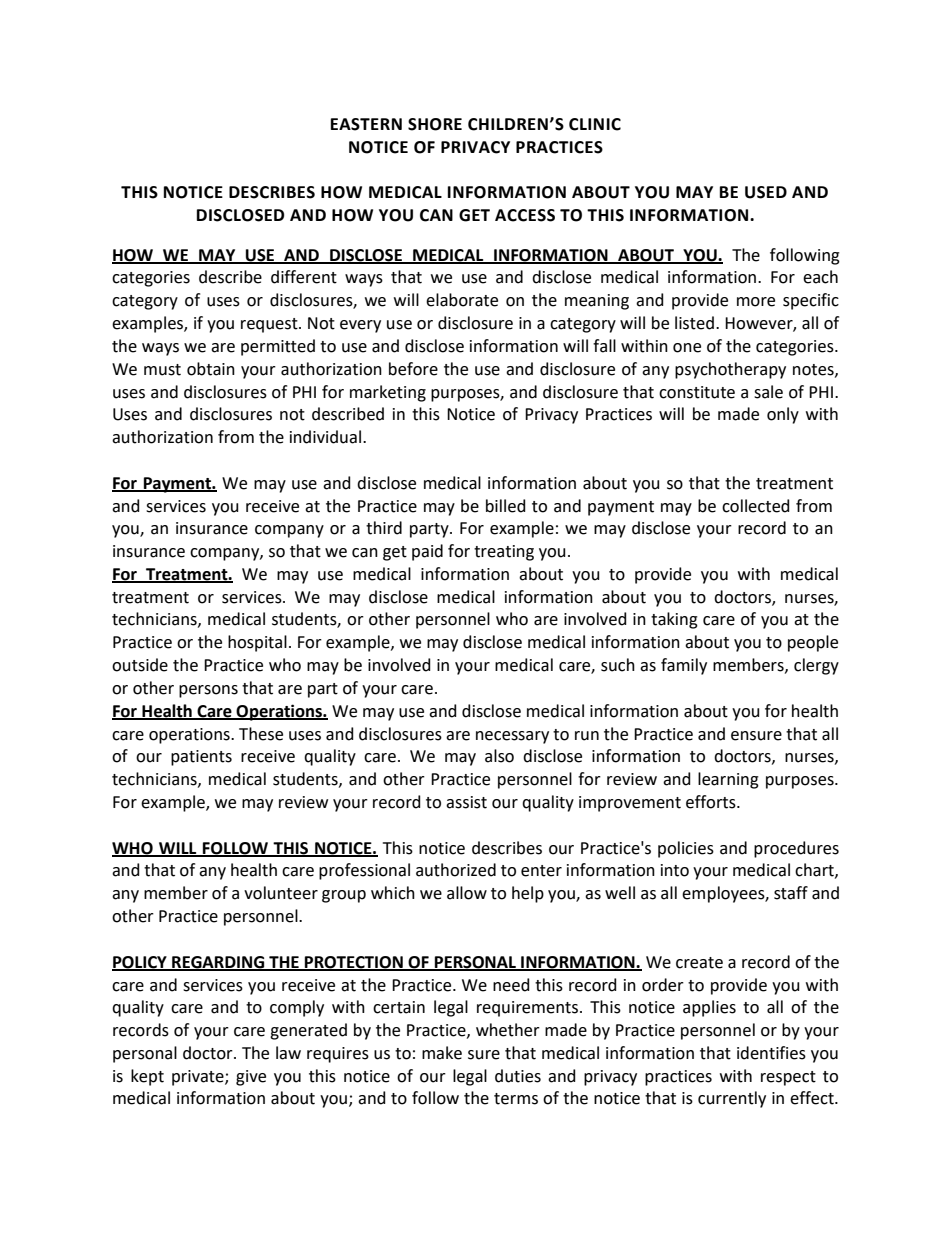 This screenshot has width=952, height=1233. I want to click on EASTERN, so click(366, 124).
